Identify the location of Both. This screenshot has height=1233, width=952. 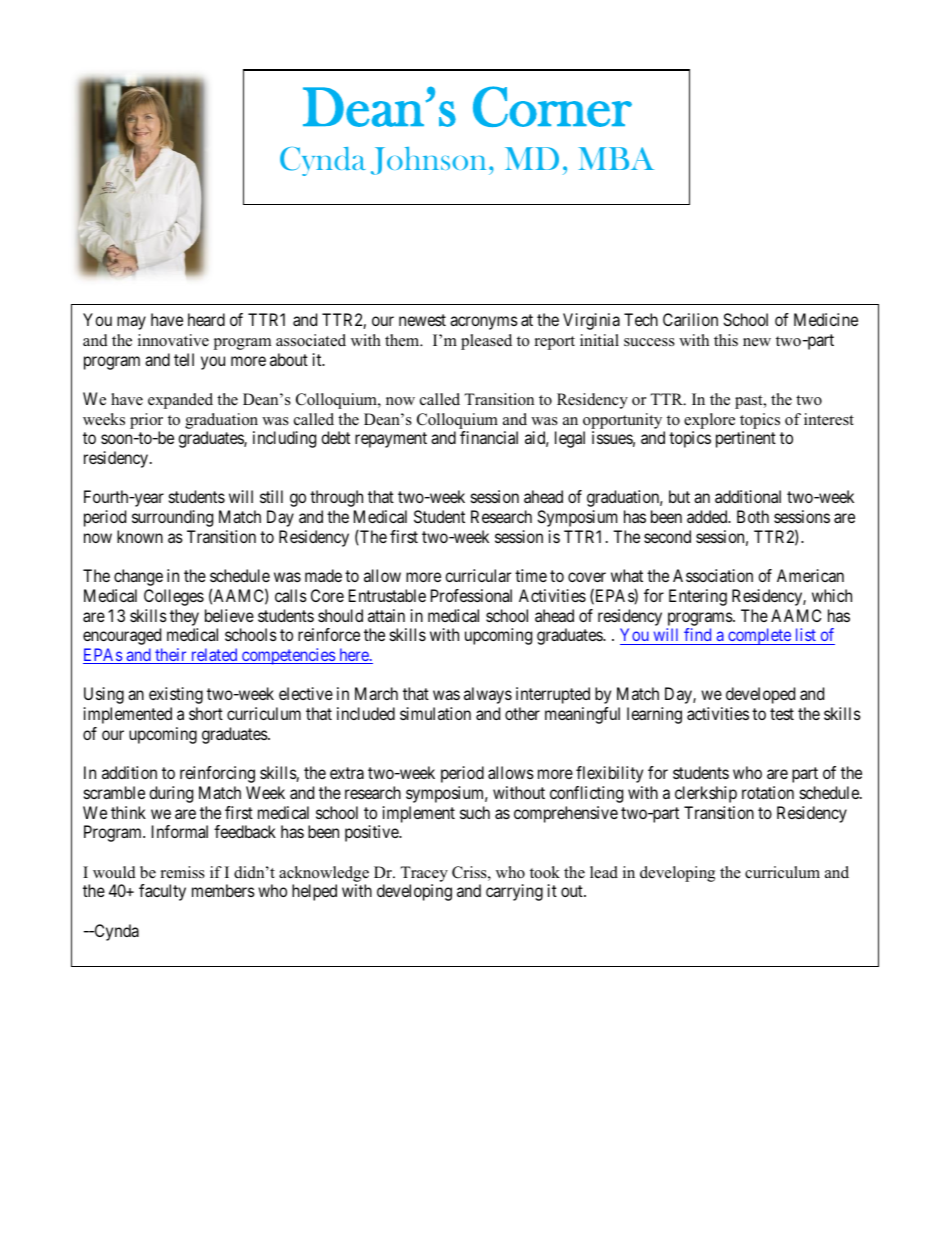
(753, 516).
